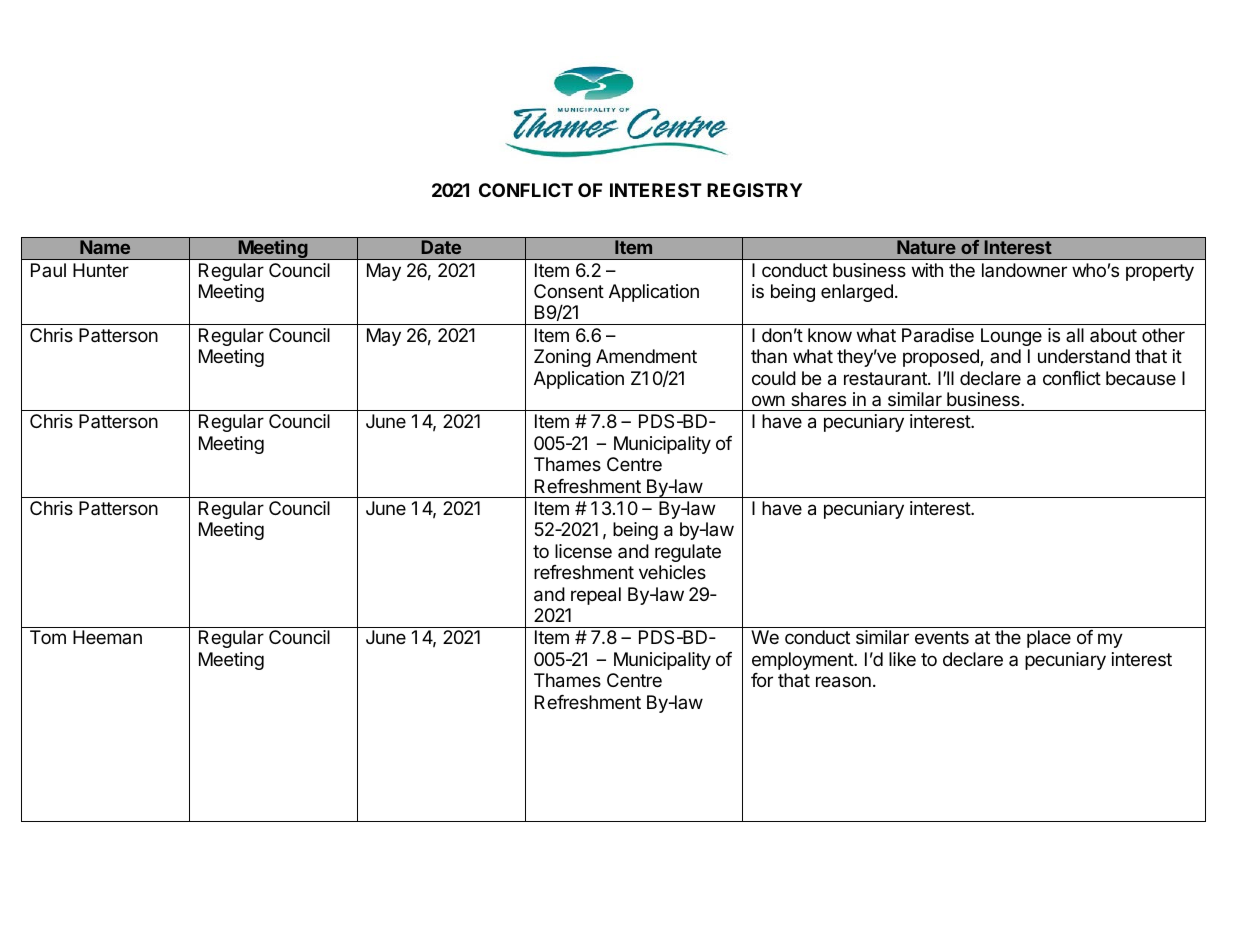  What do you see at coordinates (1141, 378) in the page?
I see `because` at bounding box center [1141, 378].
